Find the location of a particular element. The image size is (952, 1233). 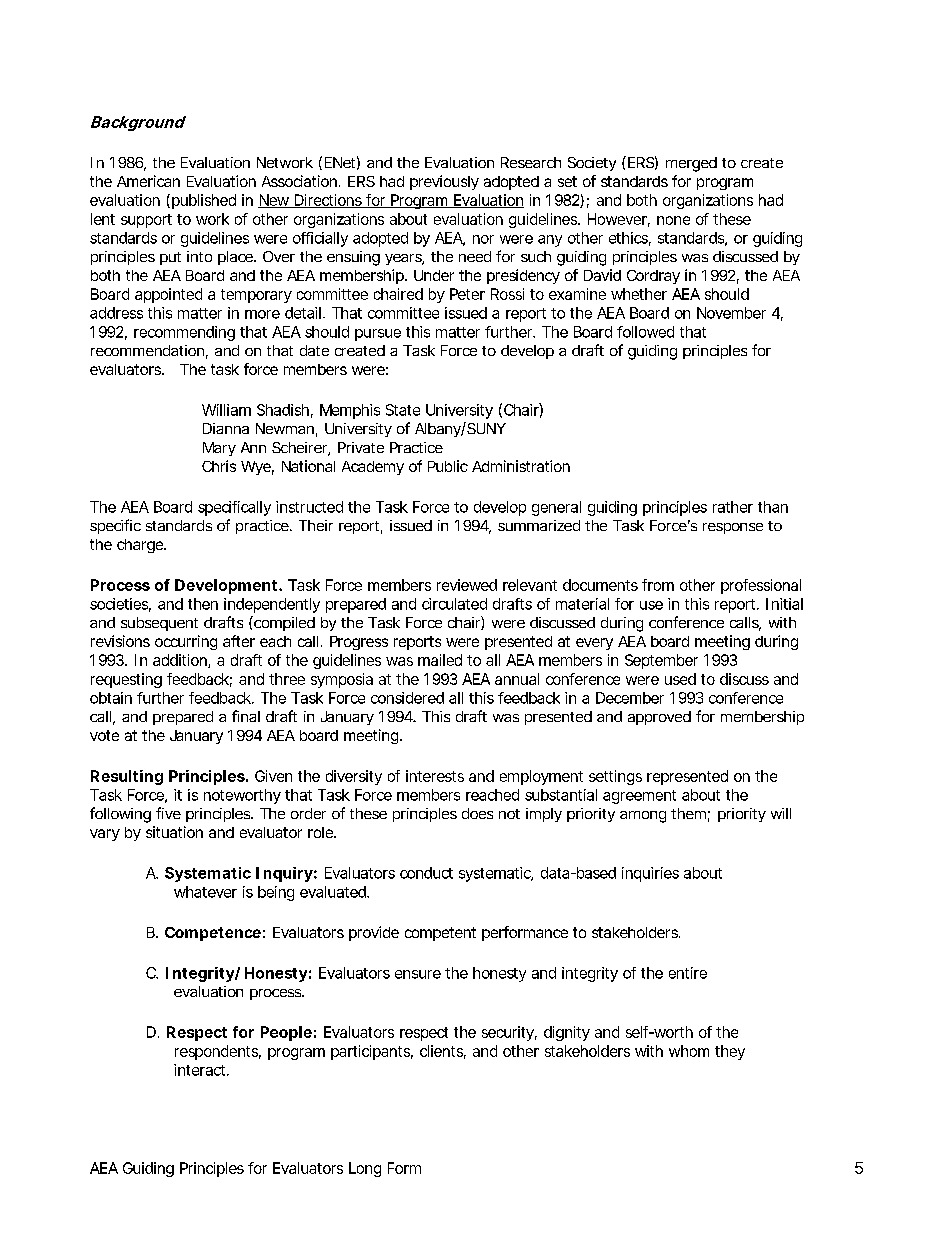

situation is located at coordinates (174, 832).
